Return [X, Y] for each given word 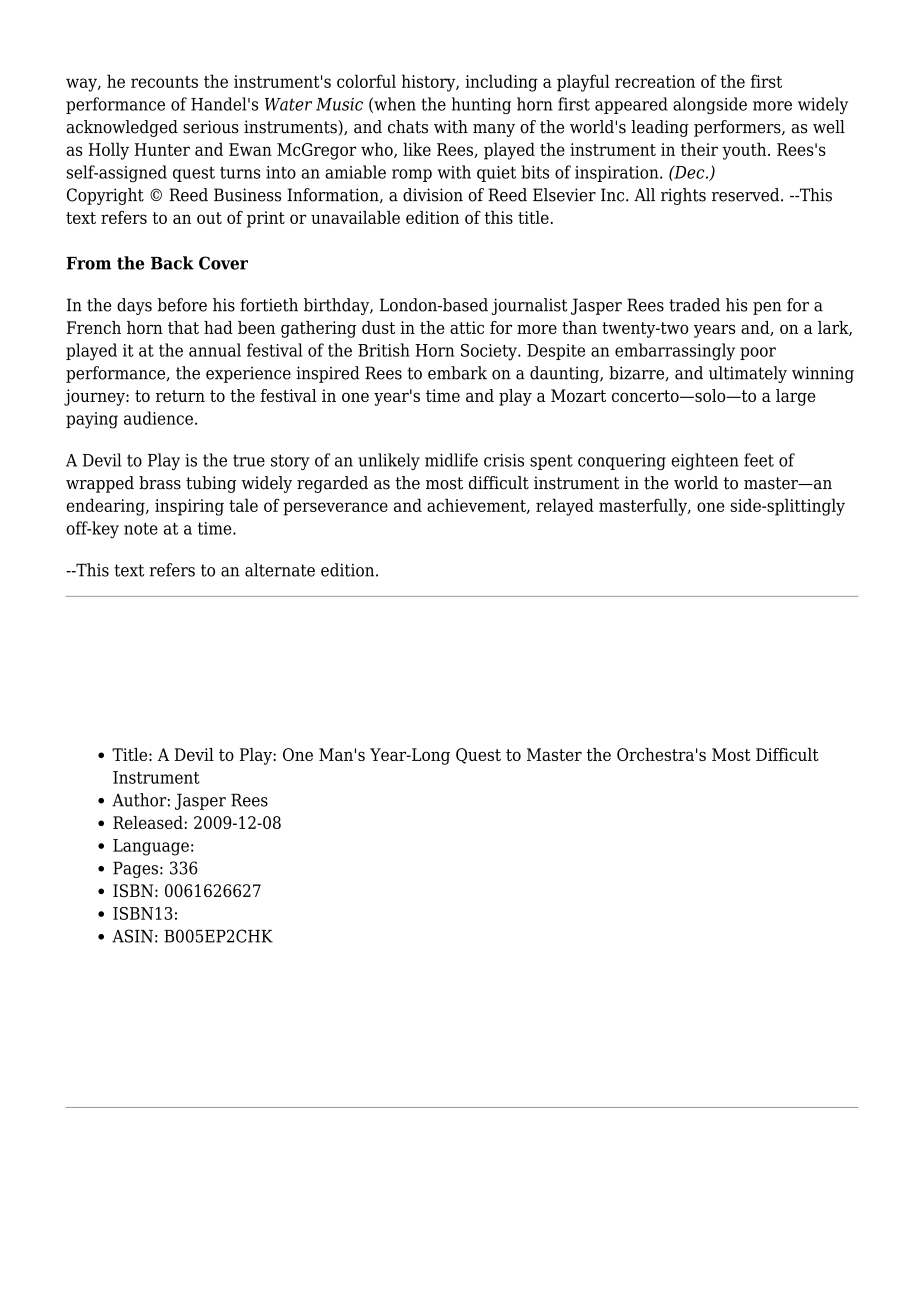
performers [738, 128]
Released [149, 822]
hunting [481, 105]
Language [151, 847]
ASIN [132, 936]
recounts [164, 82]
